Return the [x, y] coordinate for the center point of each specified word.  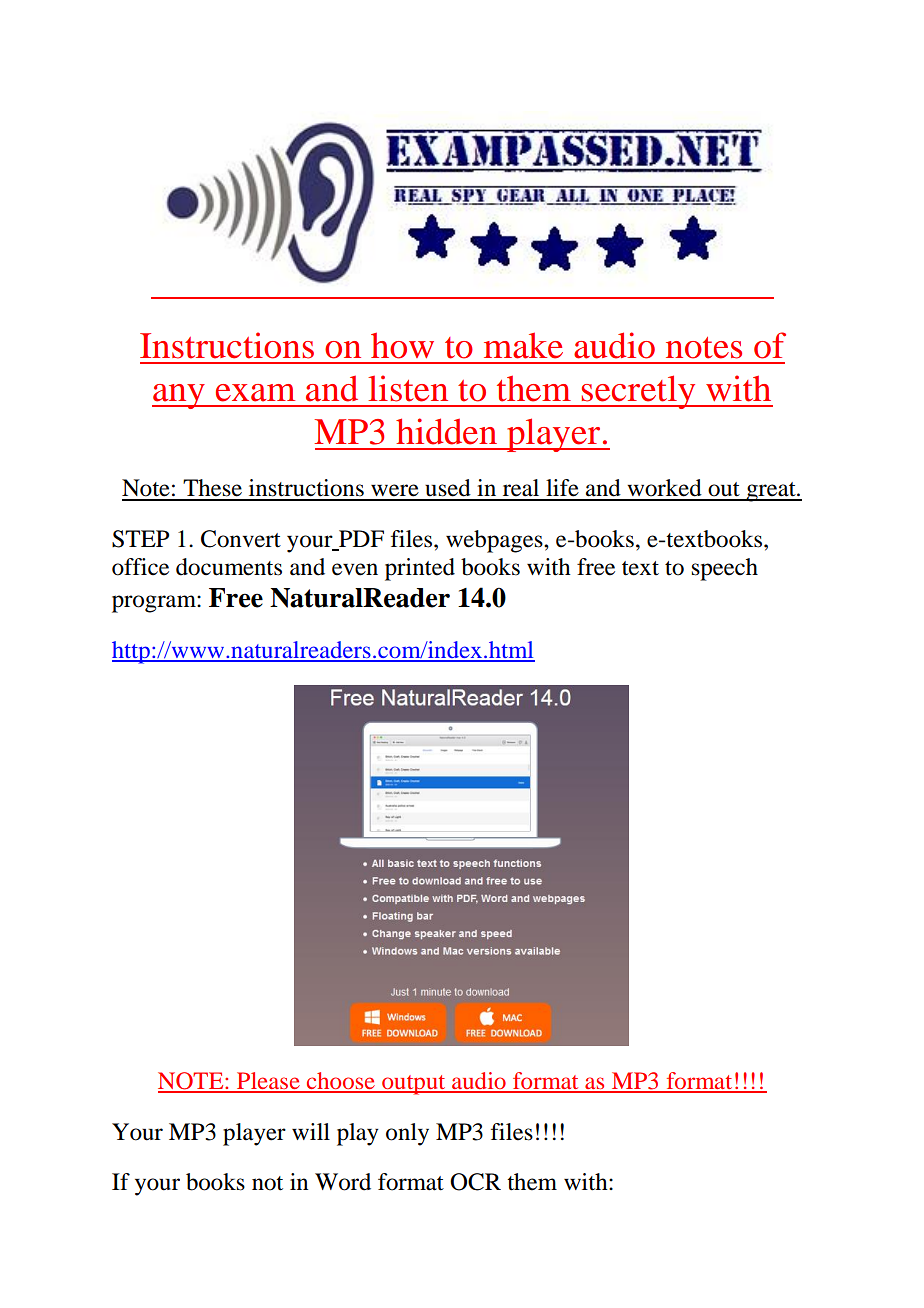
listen [408, 388]
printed [420, 569]
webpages [495, 541]
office [140, 567]
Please [268, 1082]
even [355, 569]
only [407, 1134]
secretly [639, 392]
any [179, 396]
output [414, 1085]
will [311, 1131]
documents [229, 567]
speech [725, 569]
